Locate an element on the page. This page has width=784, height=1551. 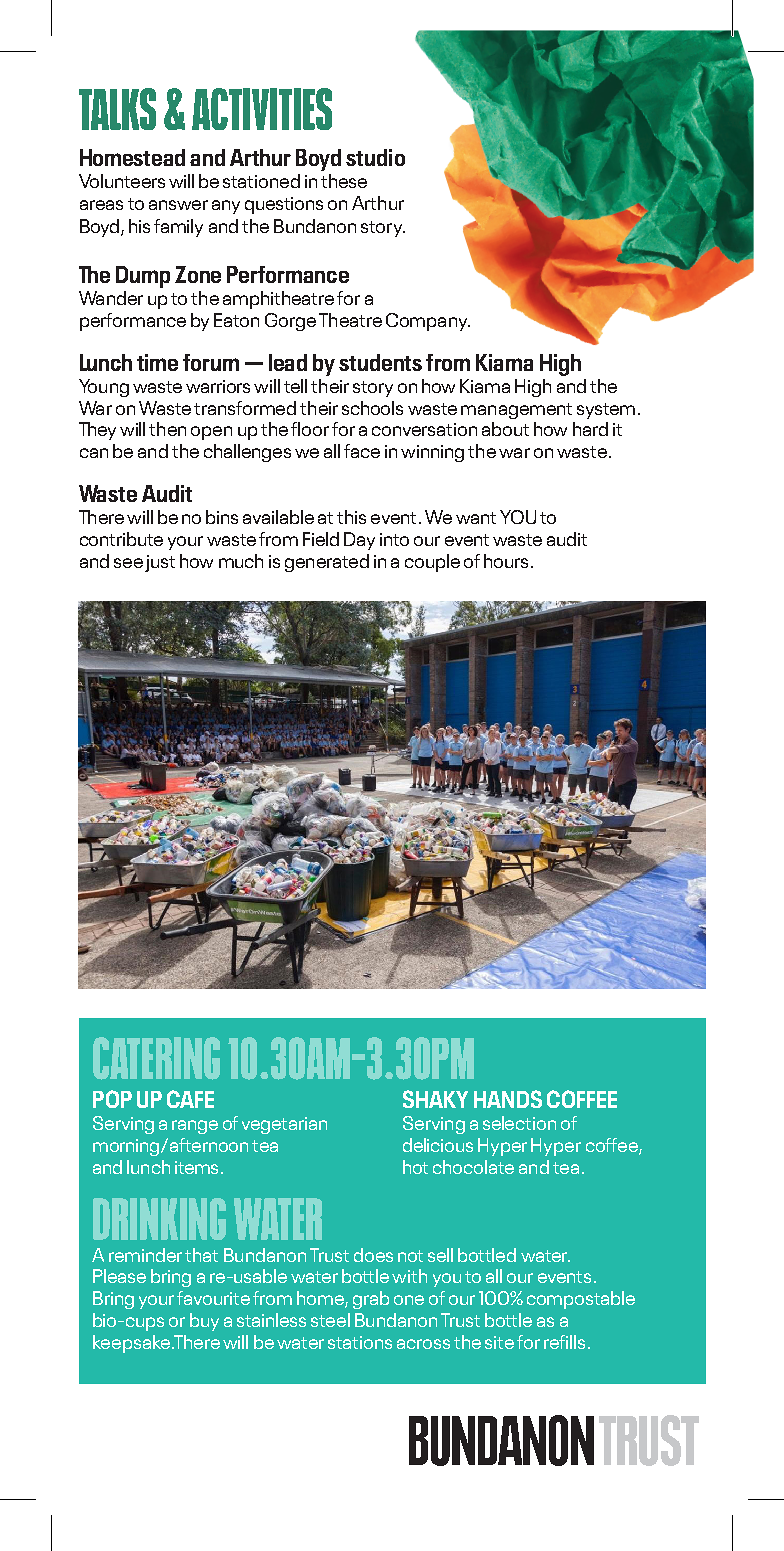
Company is located at coordinates (428, 322).
